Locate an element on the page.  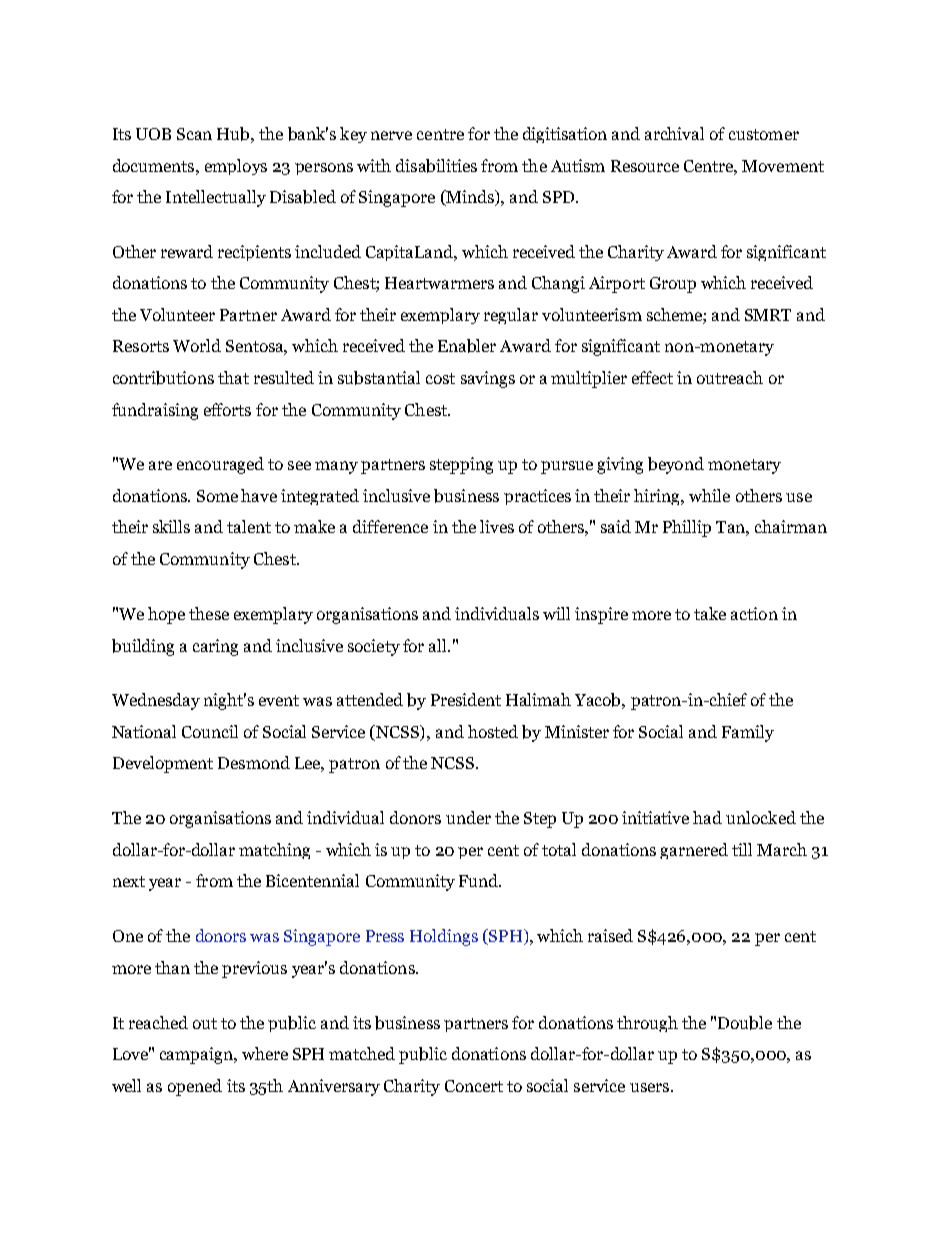
disabilities is located at coordinates (436, 166).
